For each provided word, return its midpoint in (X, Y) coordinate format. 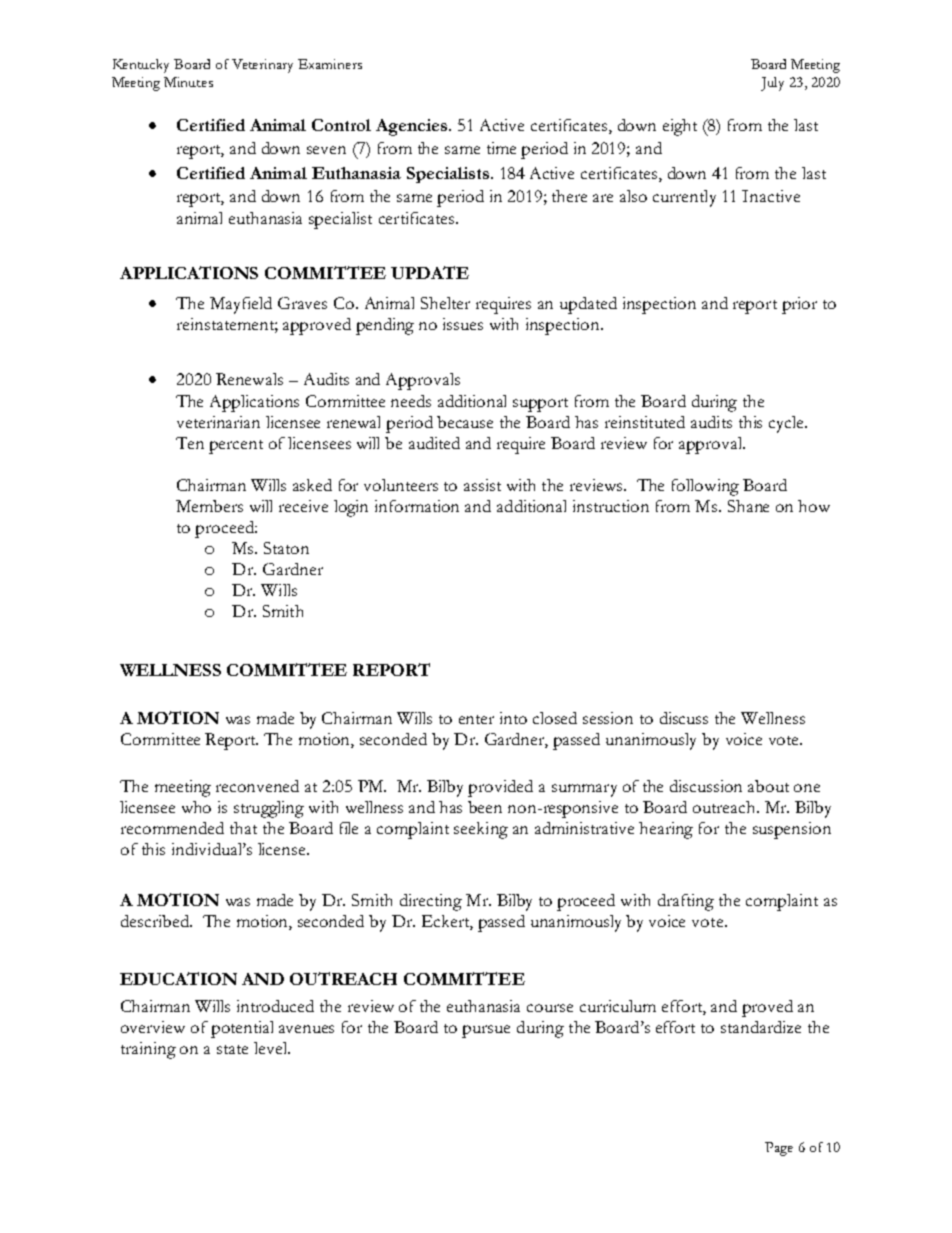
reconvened (257, 786)
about (768, 786)
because (465, 422)
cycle (787, 424)
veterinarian (218, 422)
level (271, 1048)
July (772, 84)
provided (500, 788)
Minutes (188, 82)
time (501, 148)
